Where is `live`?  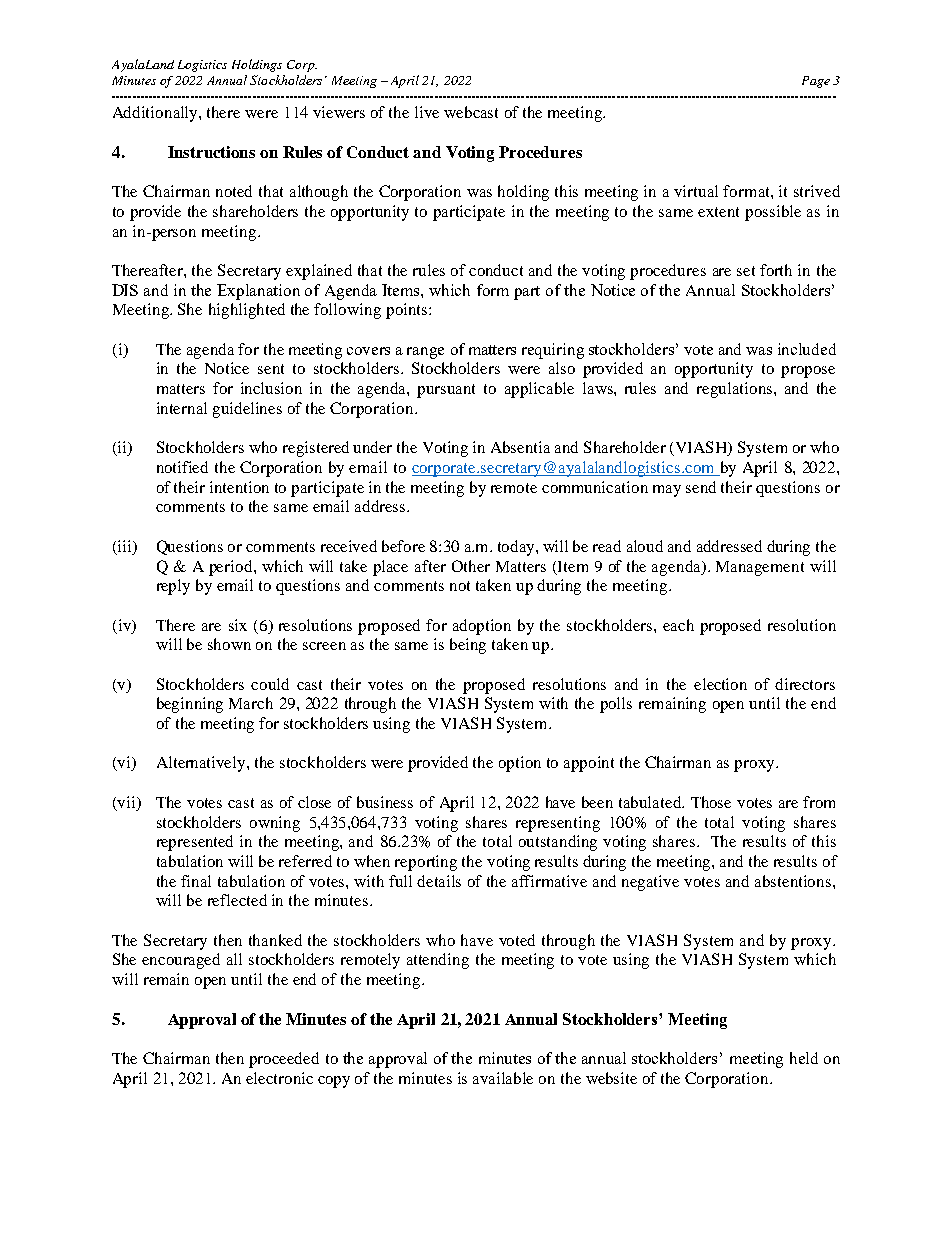 live is located at coordinates (427, 112).
